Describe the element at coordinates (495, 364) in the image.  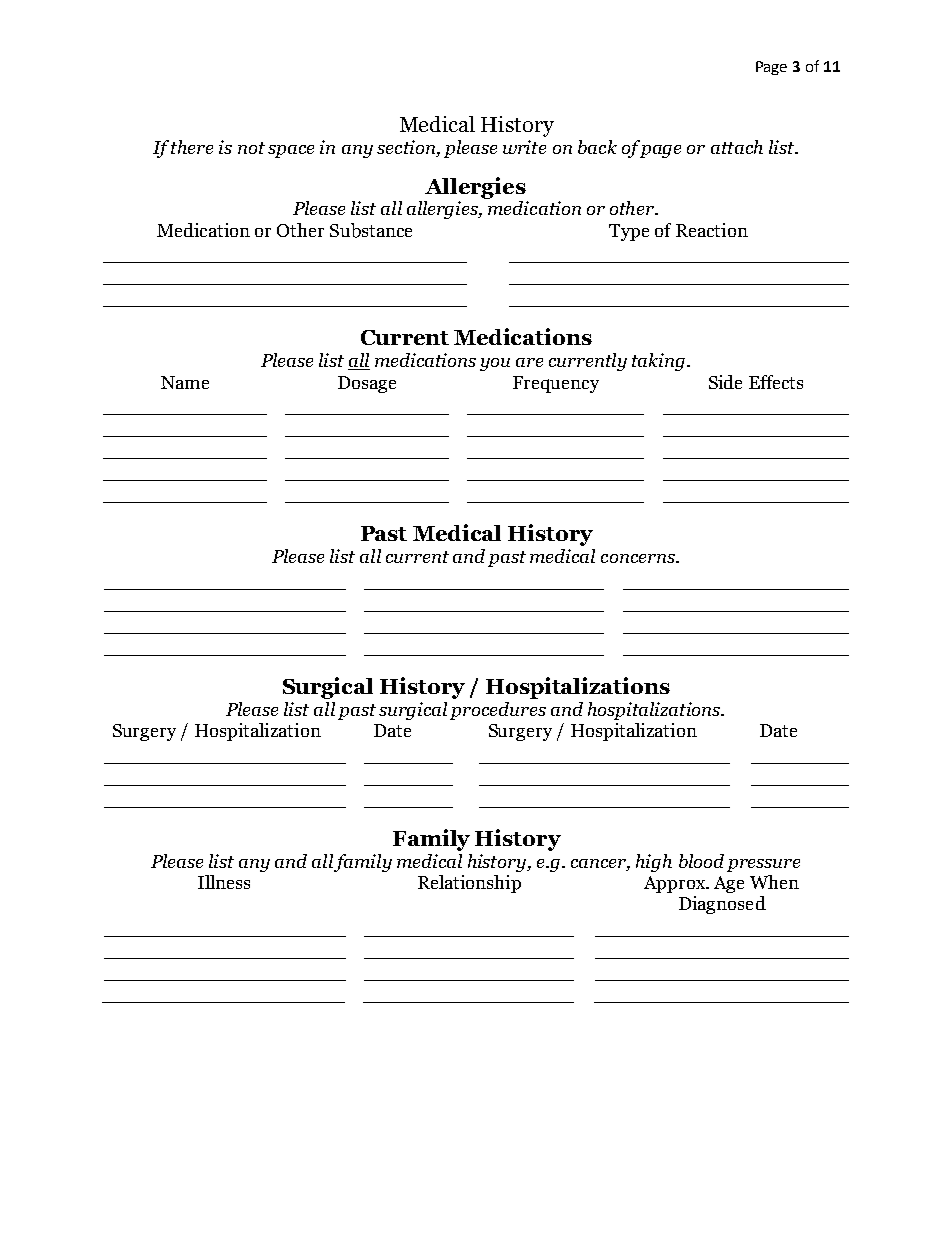
I see `you` at that location.
